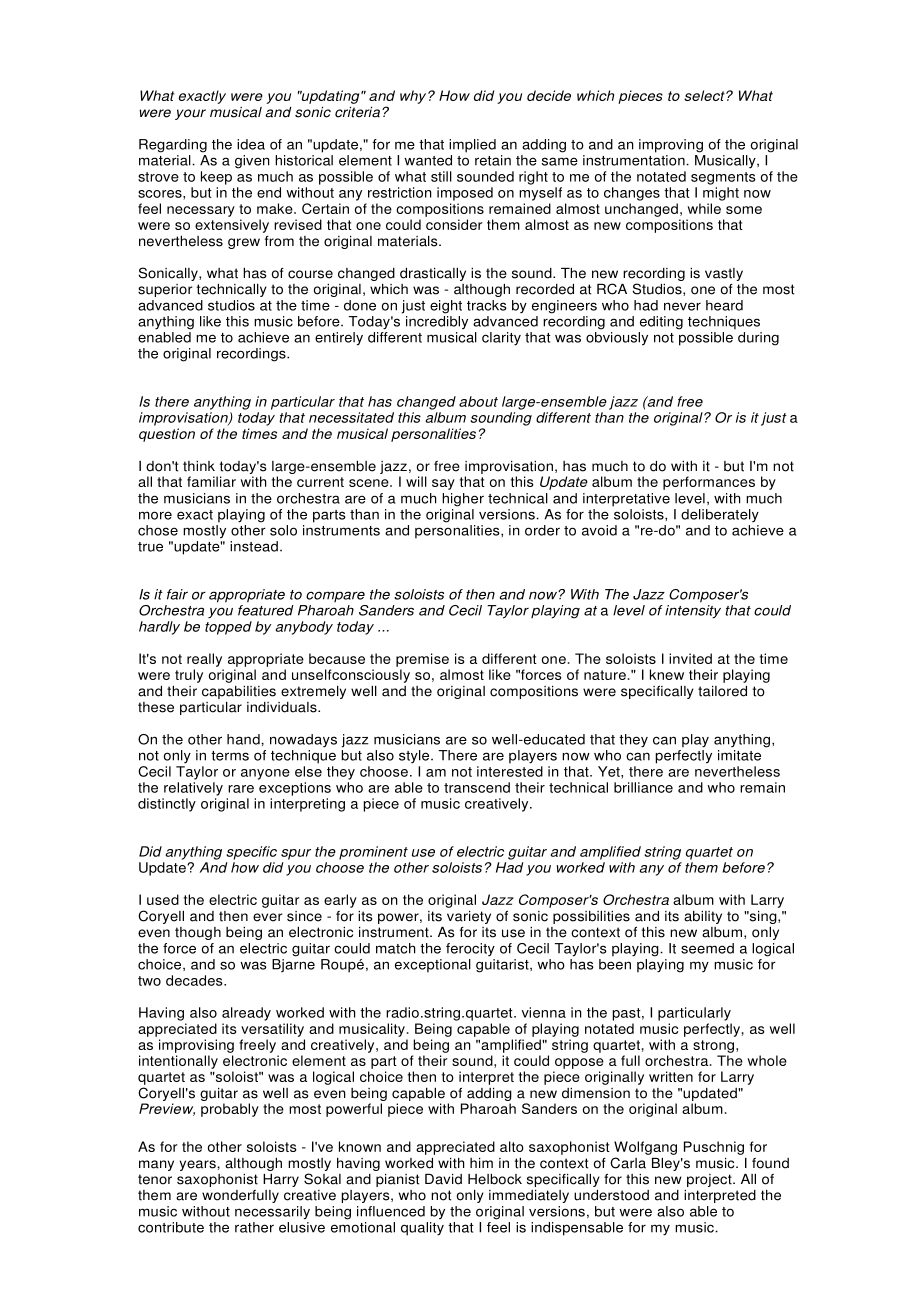  What do you see at coordinates (251, 144) in the page?
I see `idea` at bounding box center [251, 144].
